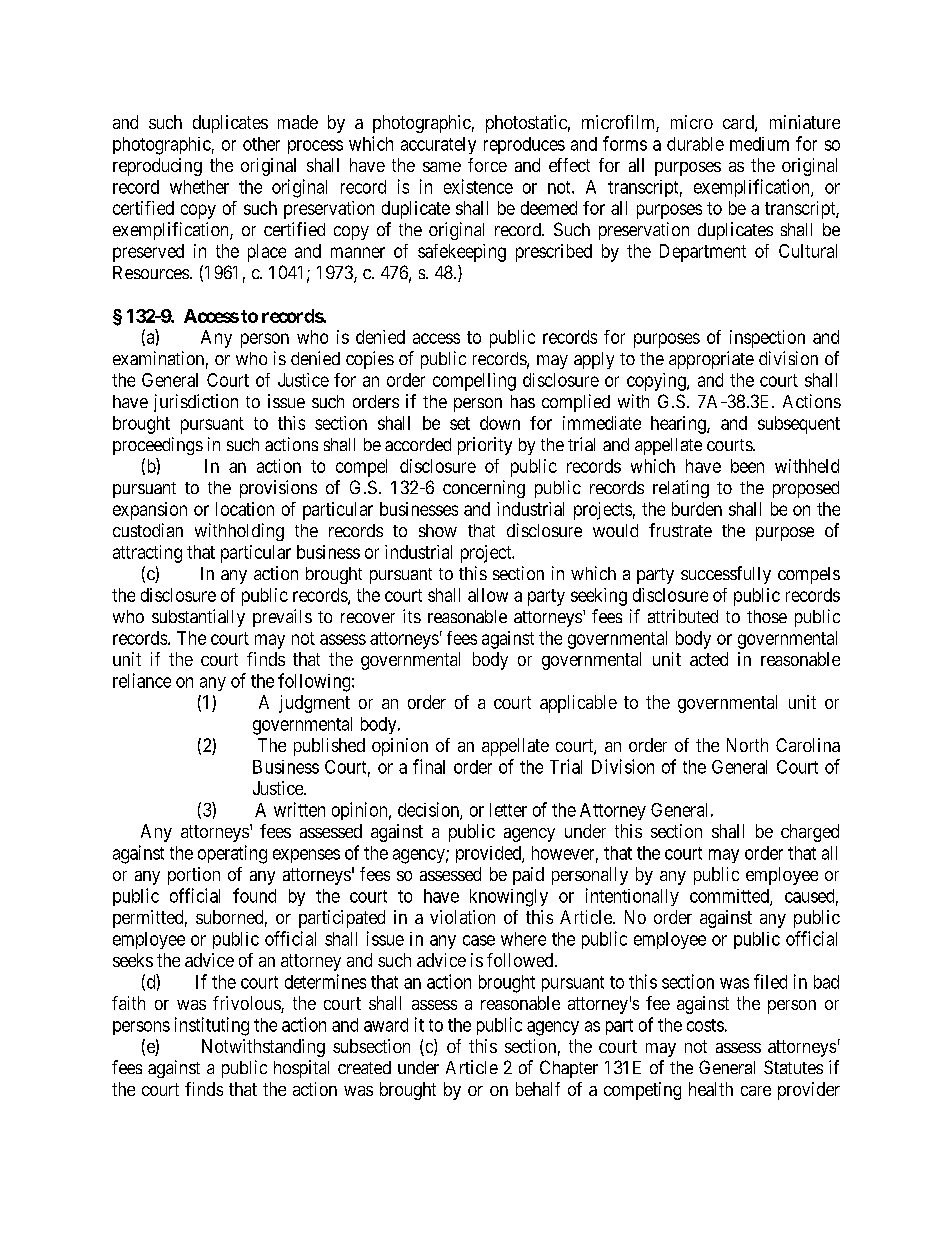 The width and height of the page is (952, 1233). What do you see at coordinates (538, 1089) in the page?
I see `behalf` at bounding box center [538, 1089].
